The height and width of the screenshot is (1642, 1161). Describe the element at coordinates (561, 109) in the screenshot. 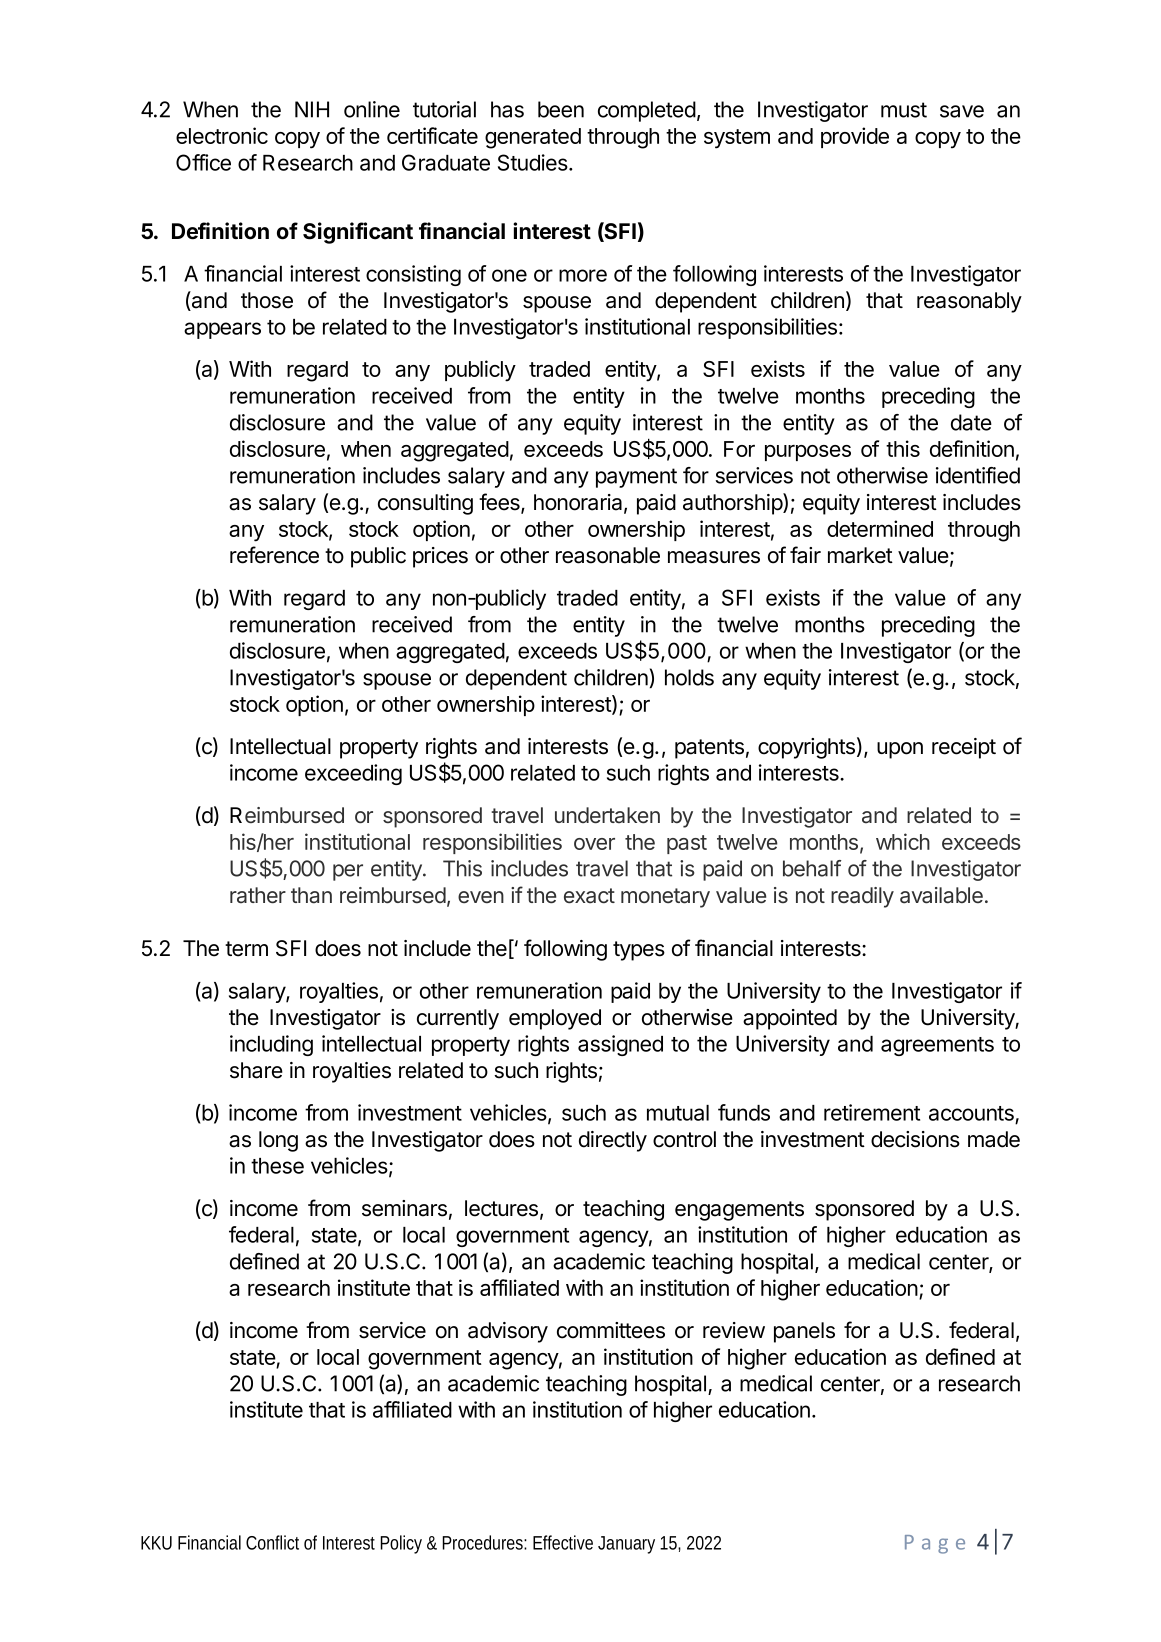

I see `been` at that location.
